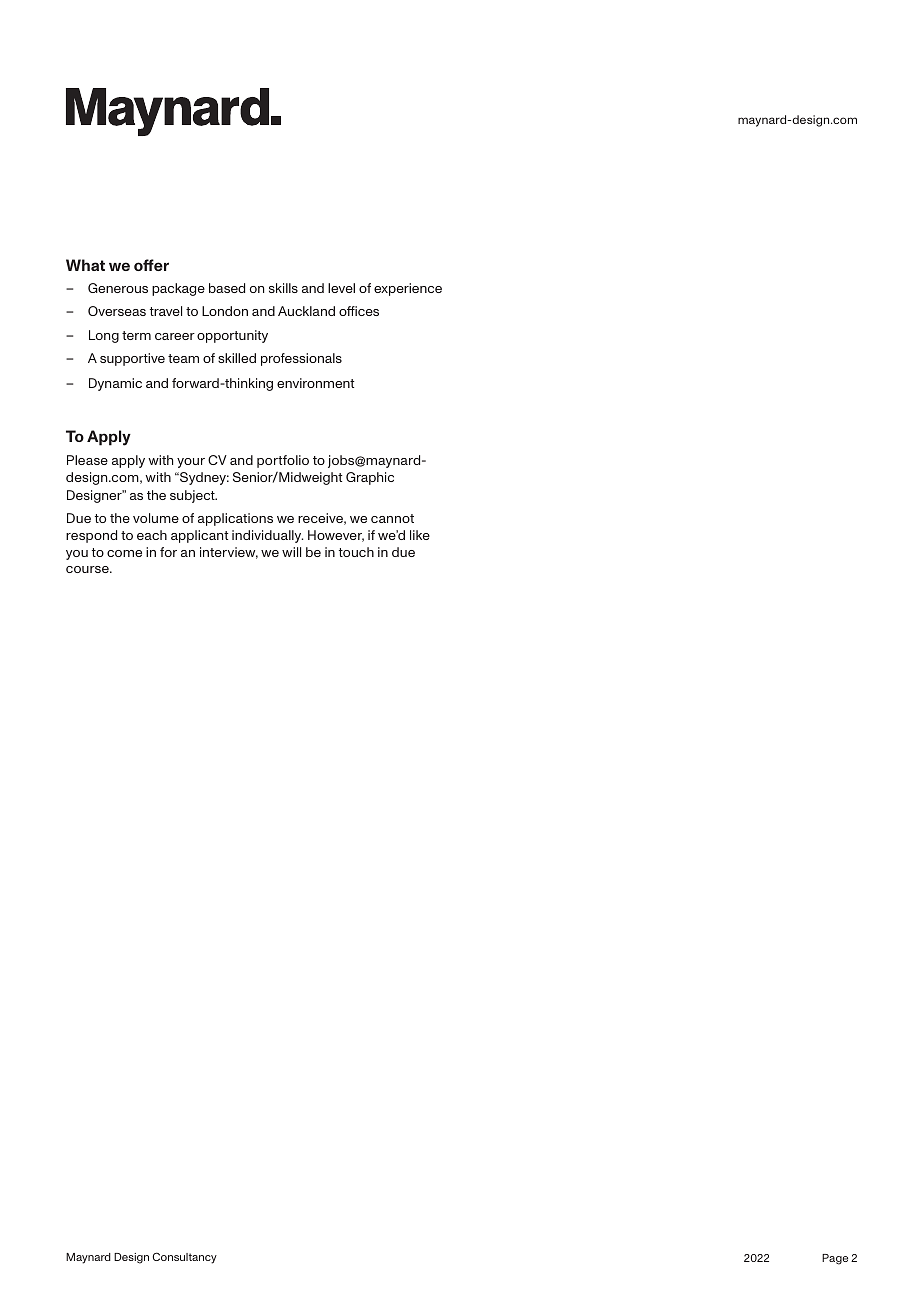 The height and width of the screenshot is (1308, 924). I want to click on touch, so click(356, 552).
